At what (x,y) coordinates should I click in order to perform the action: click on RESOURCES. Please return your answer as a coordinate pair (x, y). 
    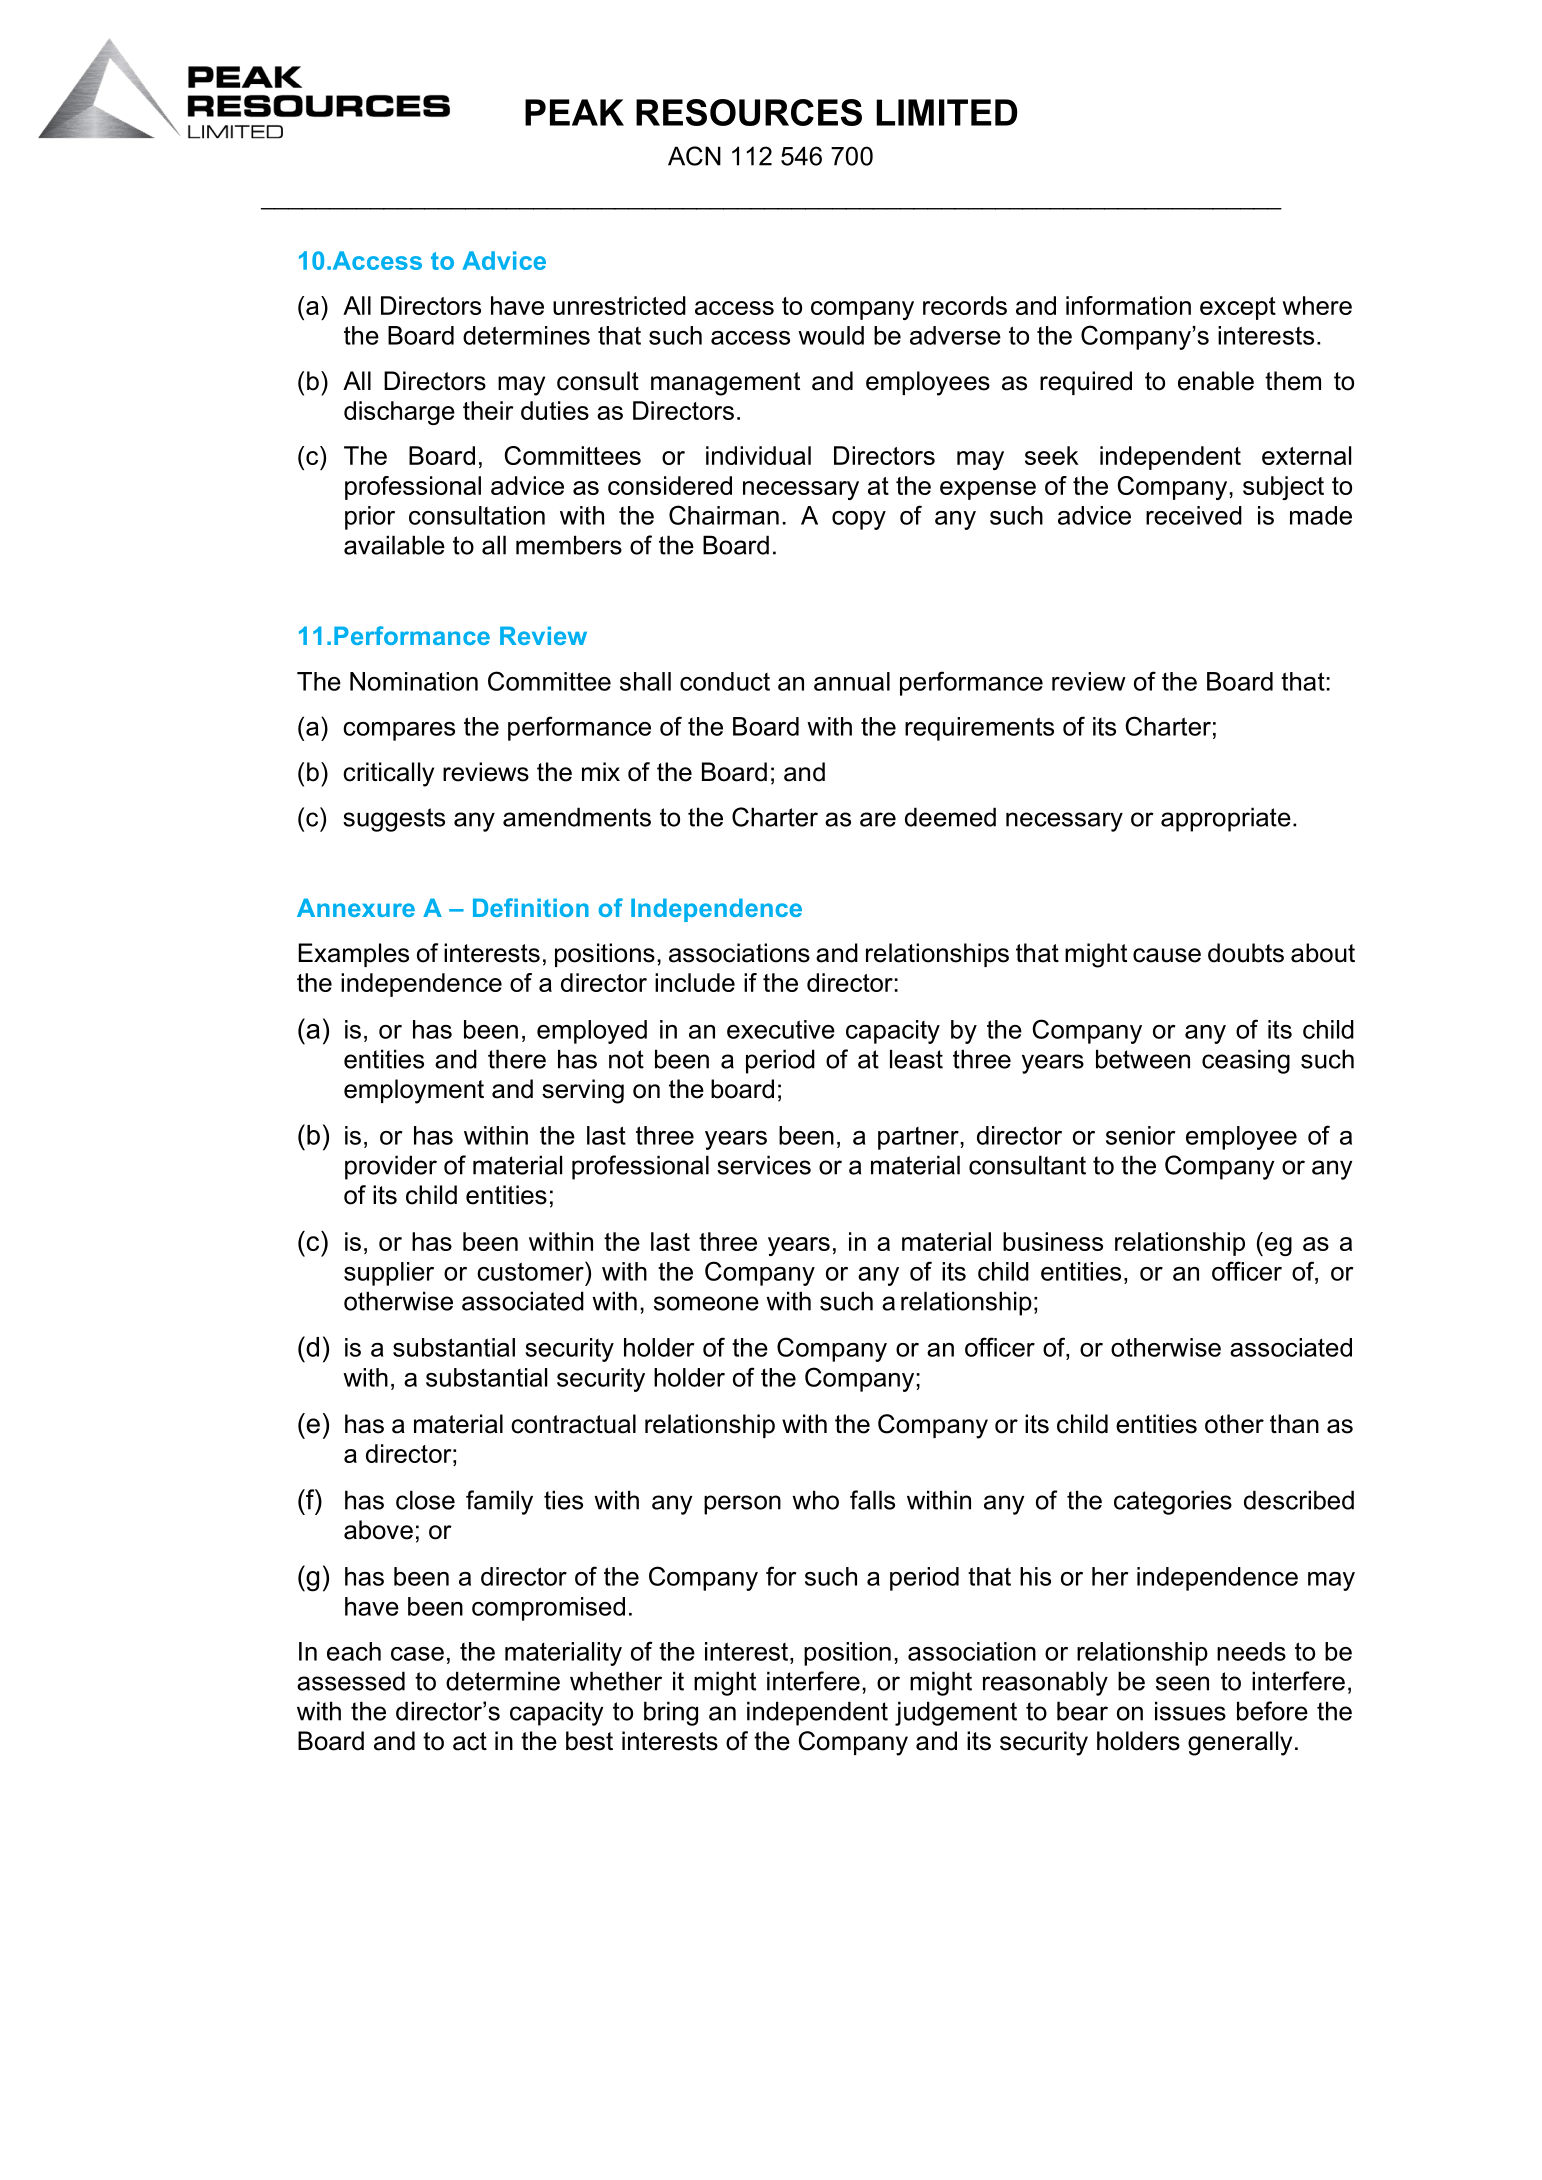
    Looking at the image, I should click on (749, 112).
